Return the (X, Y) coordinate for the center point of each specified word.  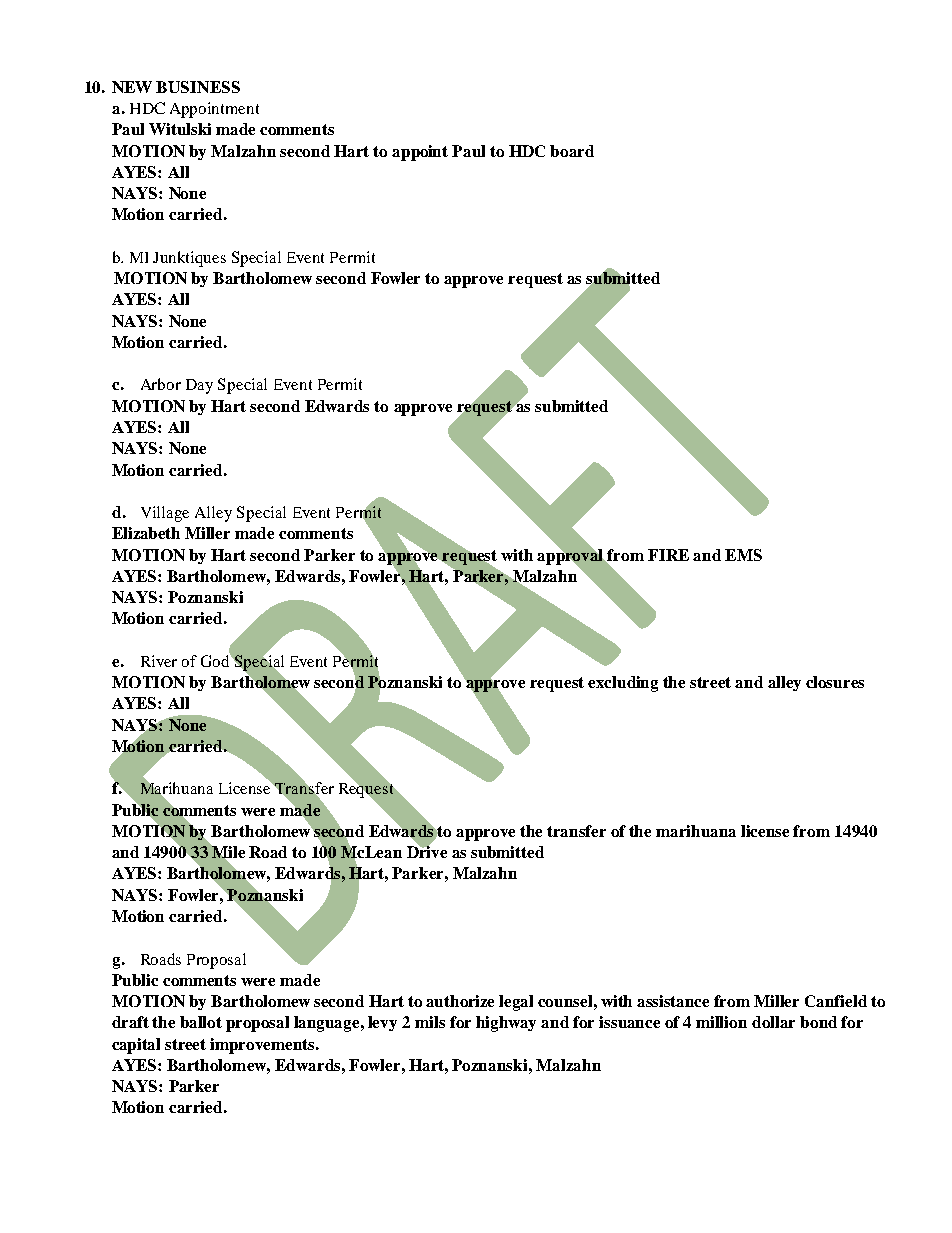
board (572, 151)
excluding (623, 684)
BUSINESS (198, 87)
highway (506, 1024)
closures (835, 682)
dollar (773, 1022)
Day (199, 386)
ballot (201, 1022)
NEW (132, 87)
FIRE (668, 555)
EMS (743, 555)
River (159, 661)
